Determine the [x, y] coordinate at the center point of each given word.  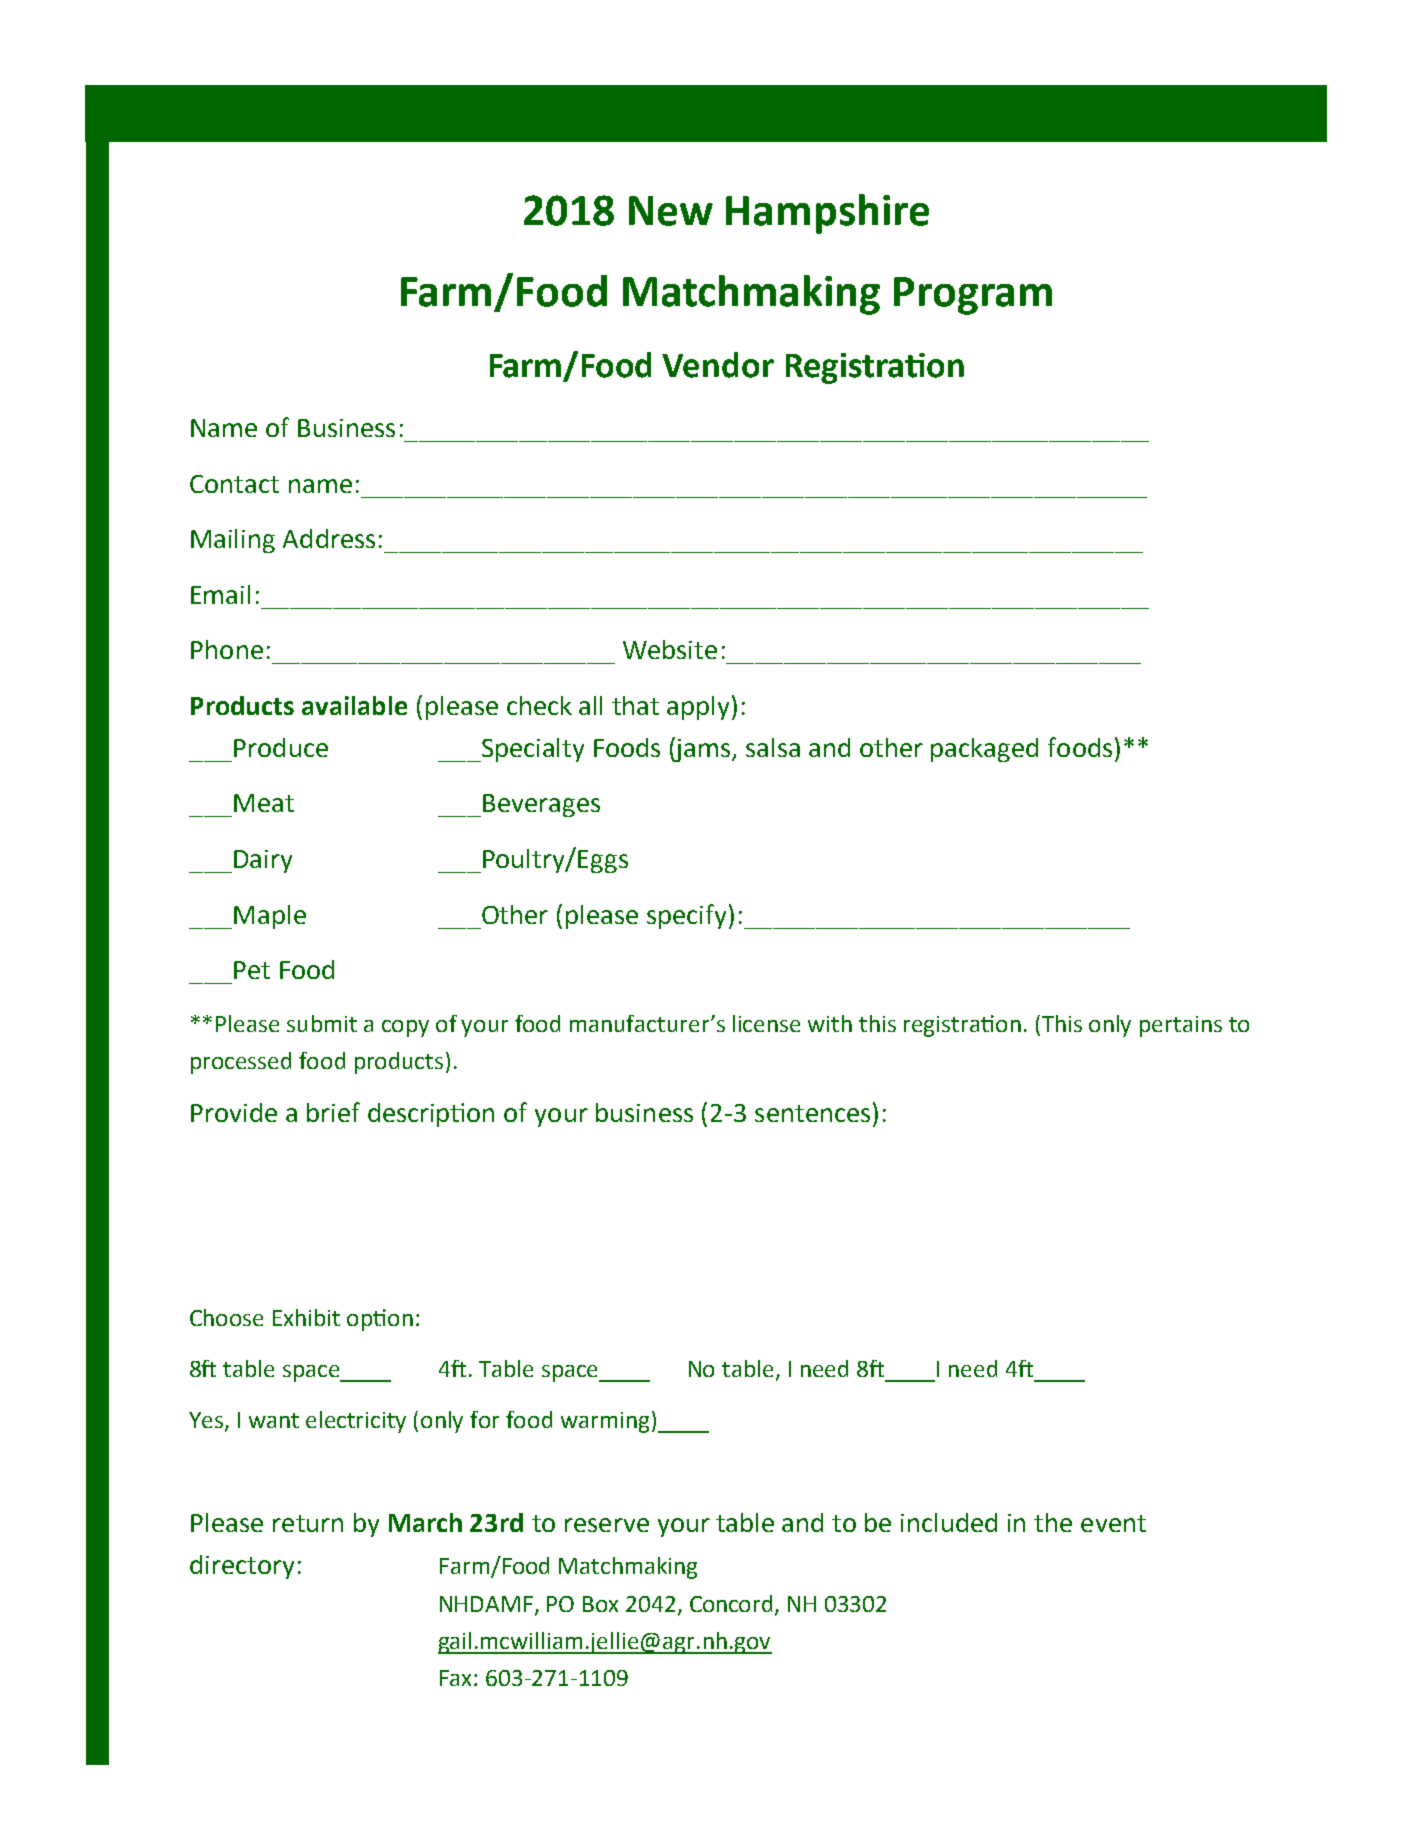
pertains [1181, 1026]
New [671, 211]
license [766, 1023]
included [949, 1522]
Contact [234, 484]
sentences [812, 1113]
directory [242, 1567]
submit [322, 1023]
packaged [984, 750]
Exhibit [306, 1317]
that [635, 705]
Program [973, 296]
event [1113, 1523]
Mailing [233, 541]
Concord [733, 1605]
